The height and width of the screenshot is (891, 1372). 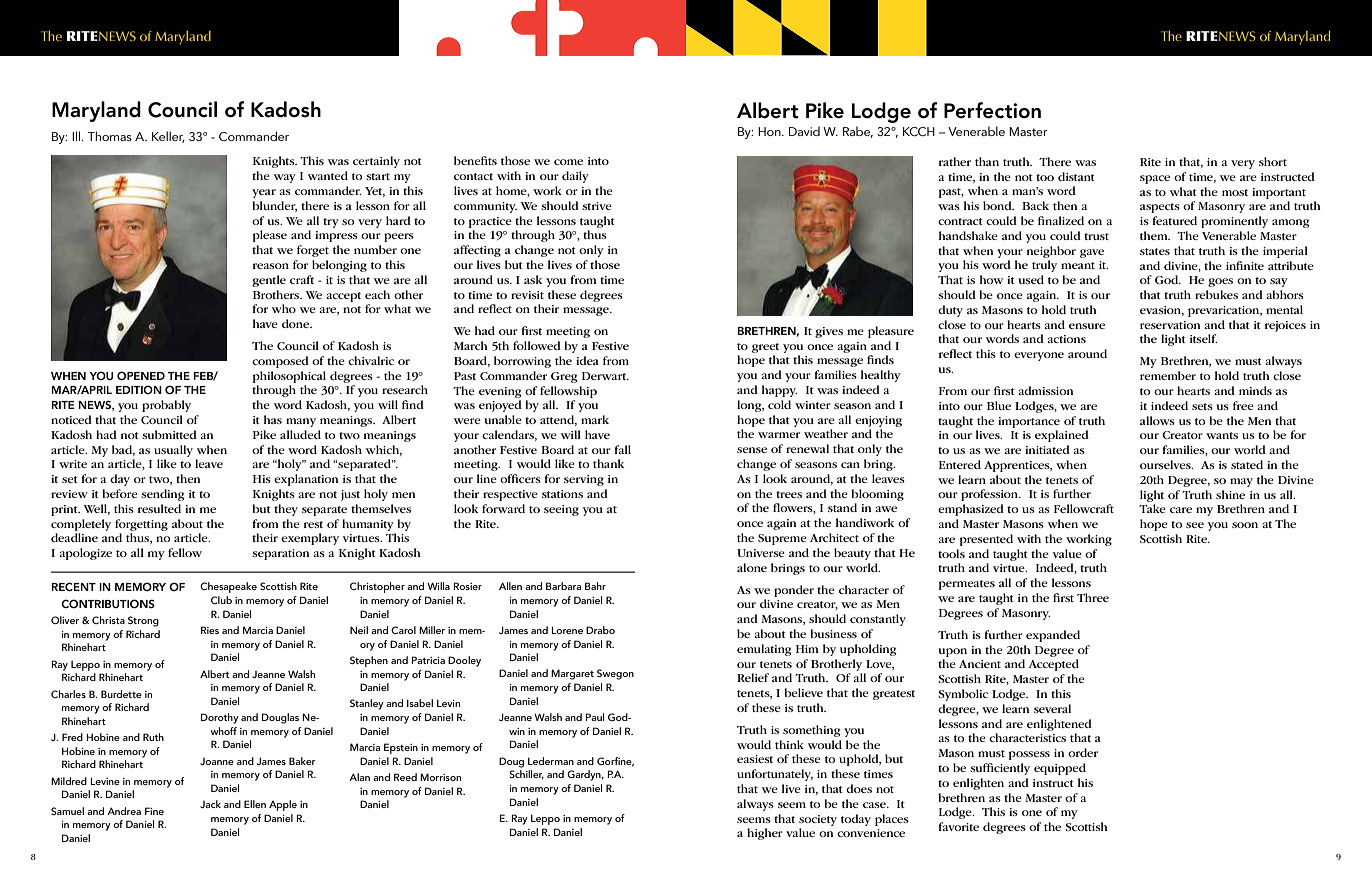 I want to click on Jack, so click(x=210, y=804).
